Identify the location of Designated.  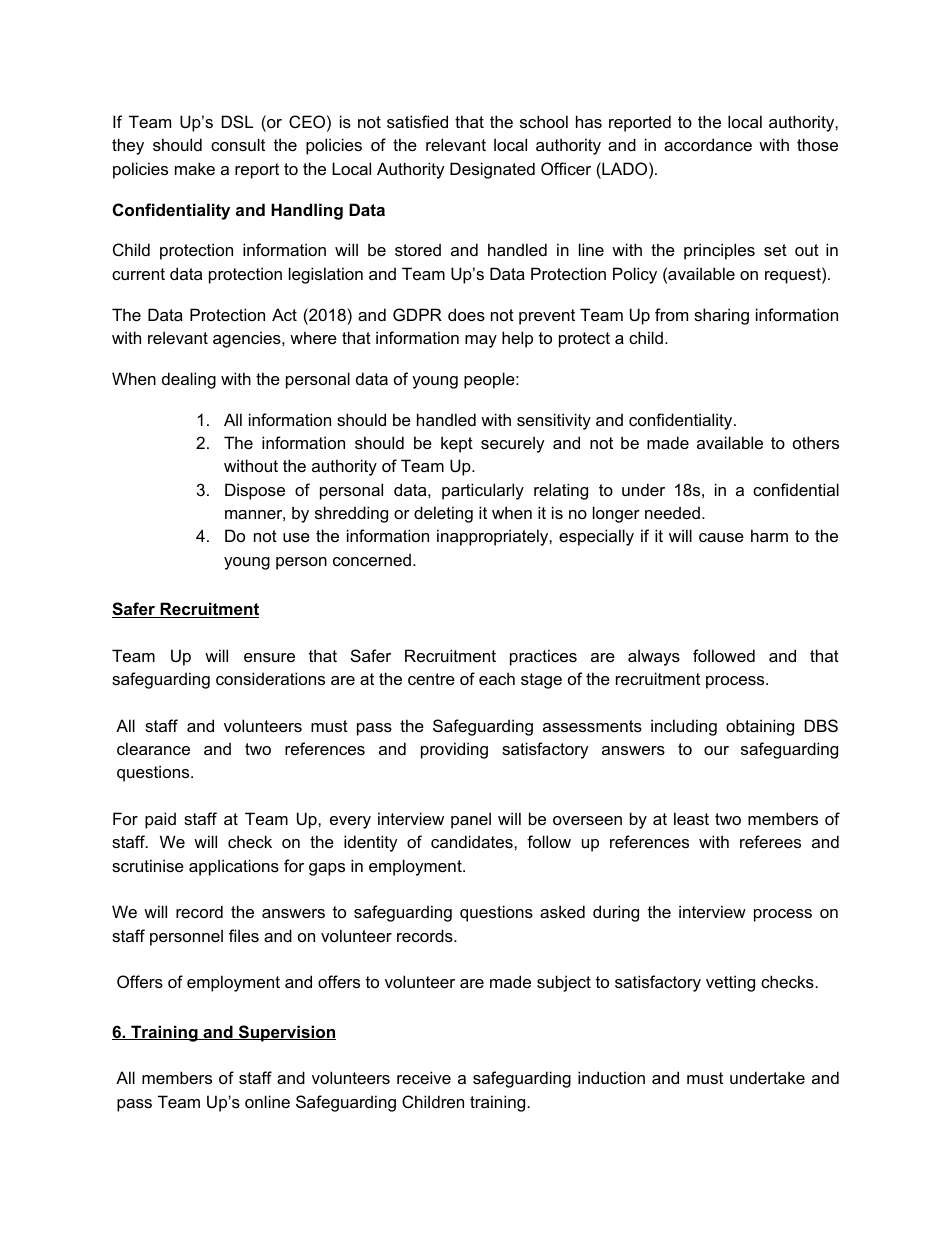
(492, 170).
